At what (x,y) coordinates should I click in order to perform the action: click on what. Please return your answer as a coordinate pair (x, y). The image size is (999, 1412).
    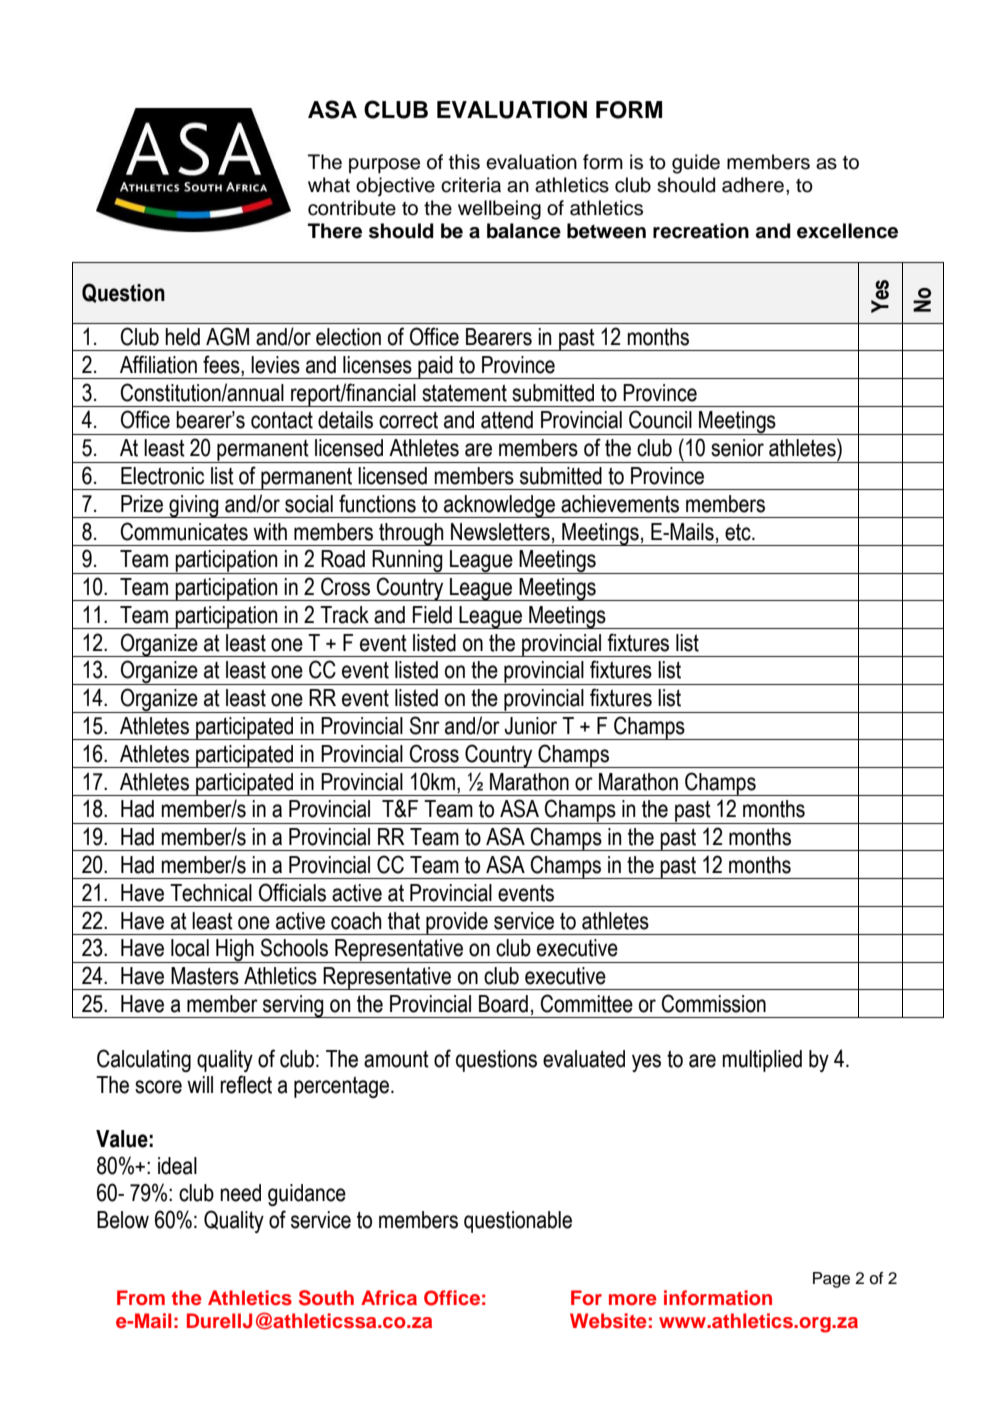
    Looking at the image, I should click on (329, 185).
